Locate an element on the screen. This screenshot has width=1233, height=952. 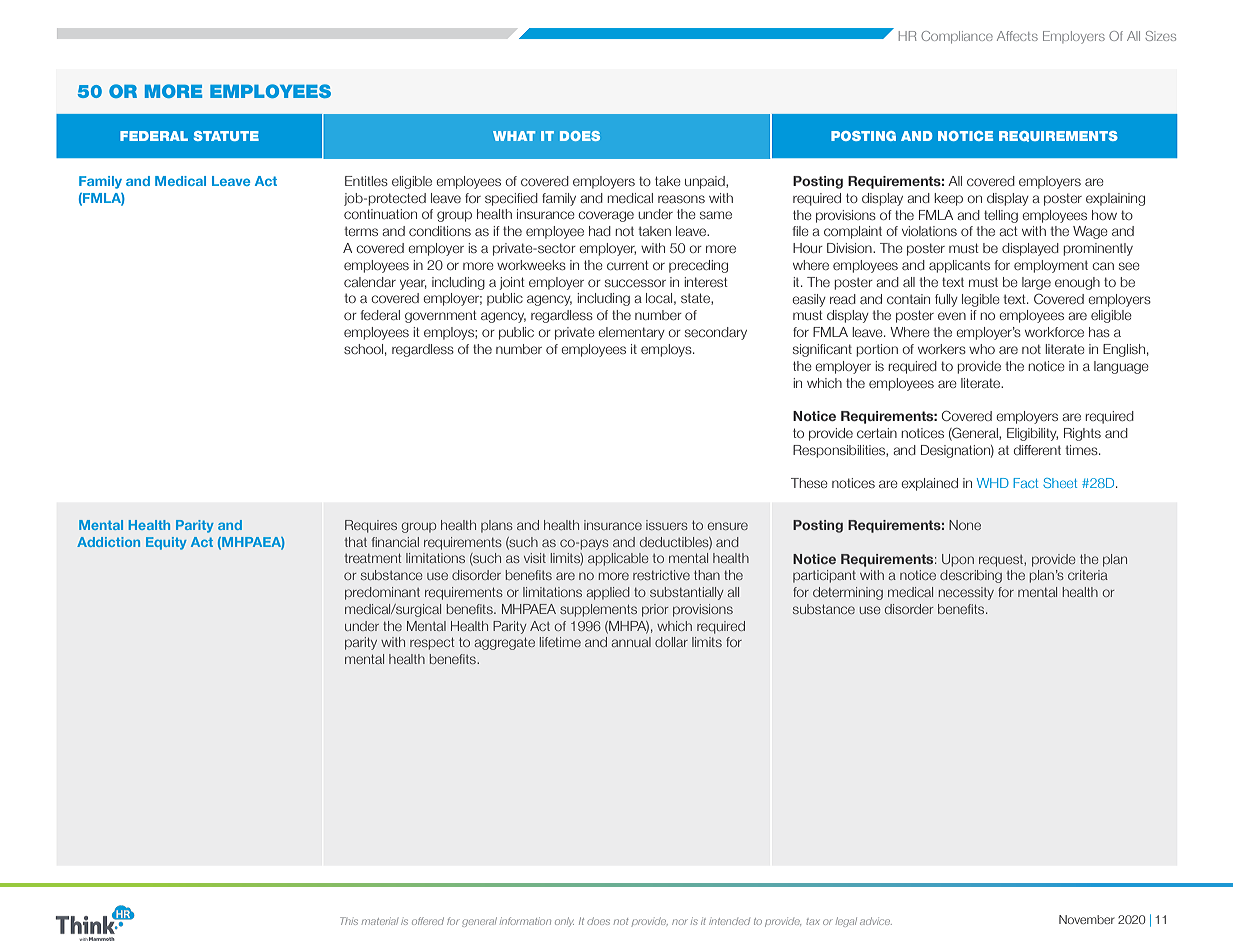
nor is located at coordinates (680, 922).
